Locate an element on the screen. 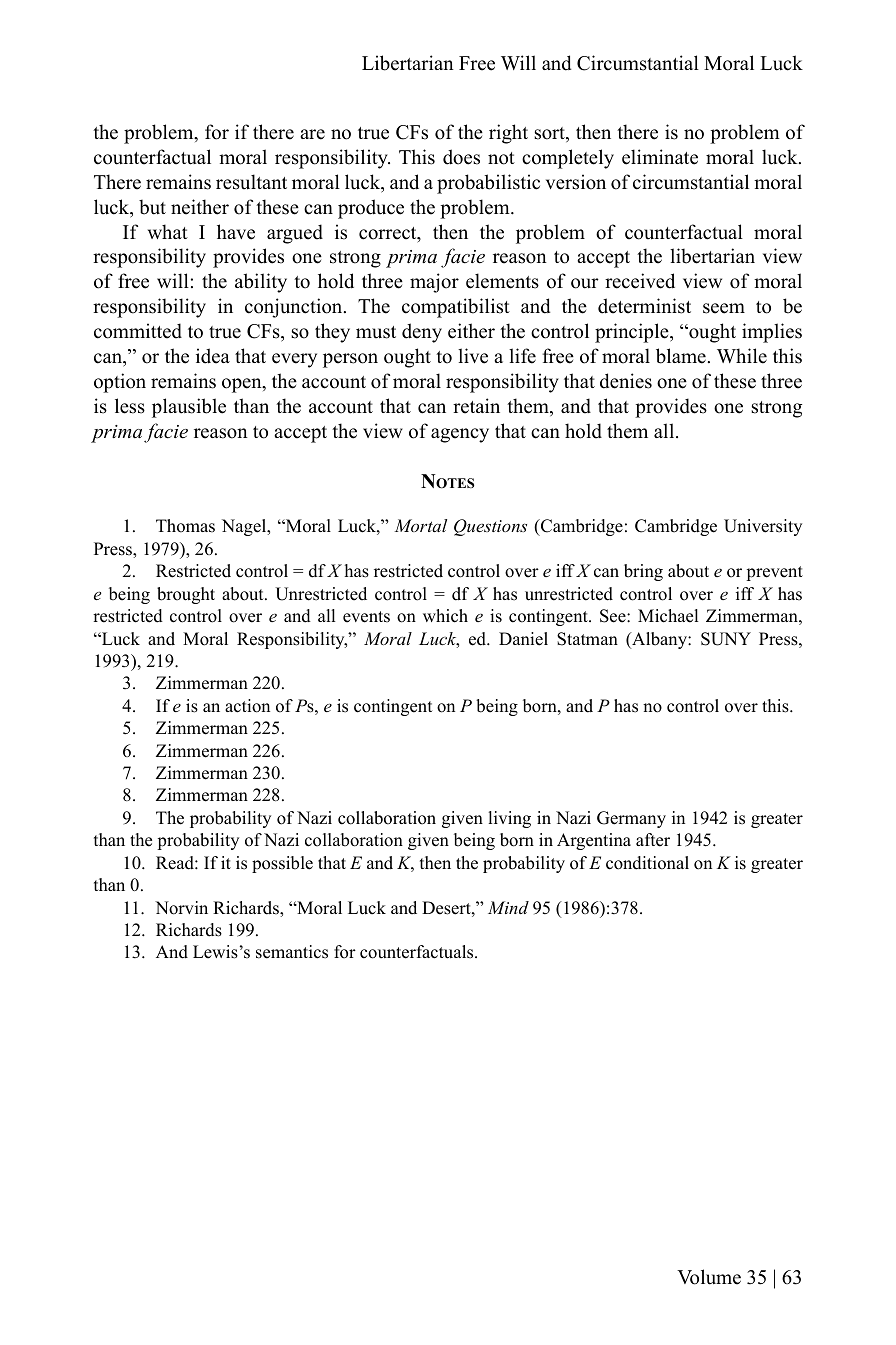 The image size is (896, 1345). conditional is located at coordinates (647, 863).
